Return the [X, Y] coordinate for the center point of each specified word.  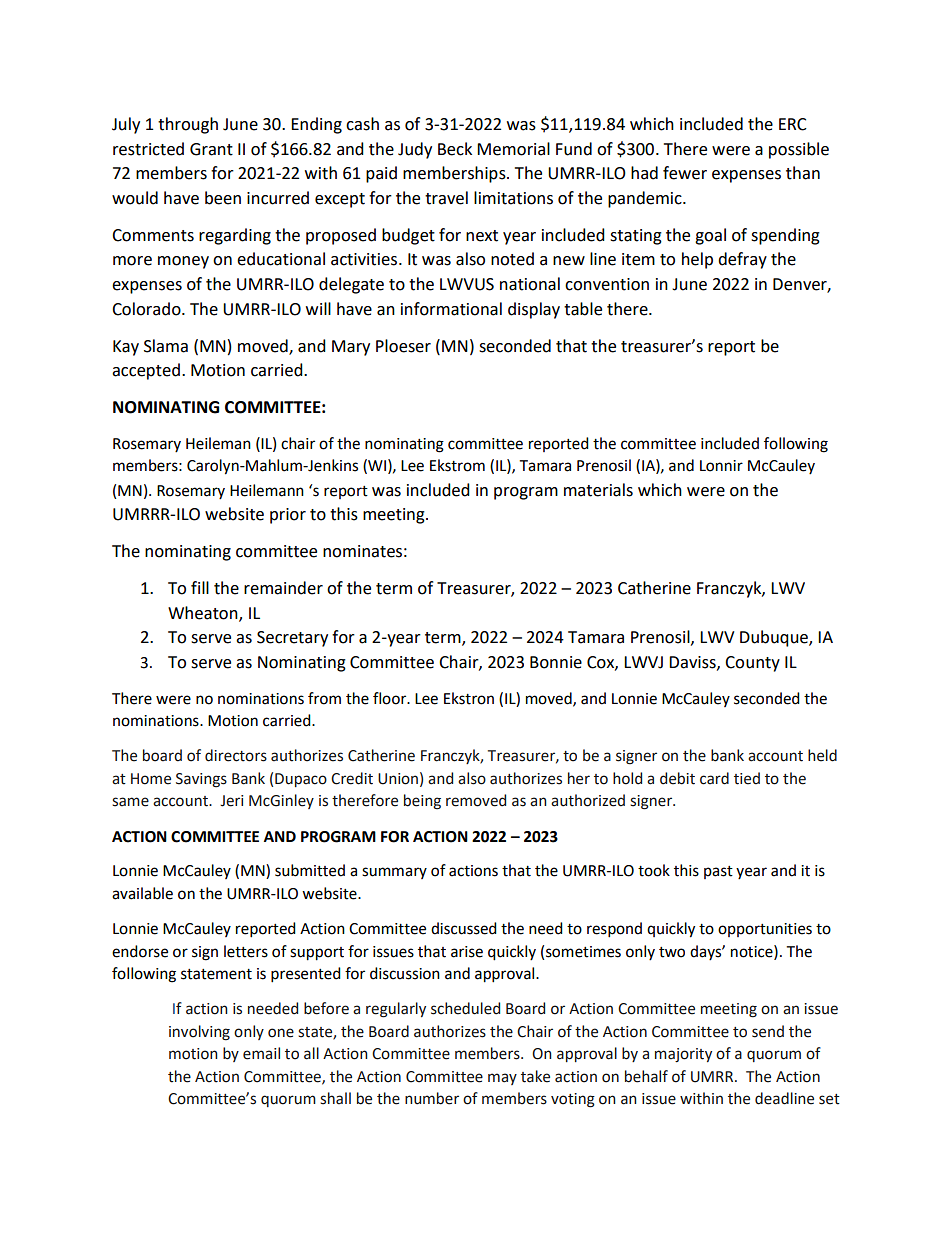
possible [799, 150]
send [768, 1031]
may [502, 1079]
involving [199, 1033]
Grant [211, 149]
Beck [455, 149]
